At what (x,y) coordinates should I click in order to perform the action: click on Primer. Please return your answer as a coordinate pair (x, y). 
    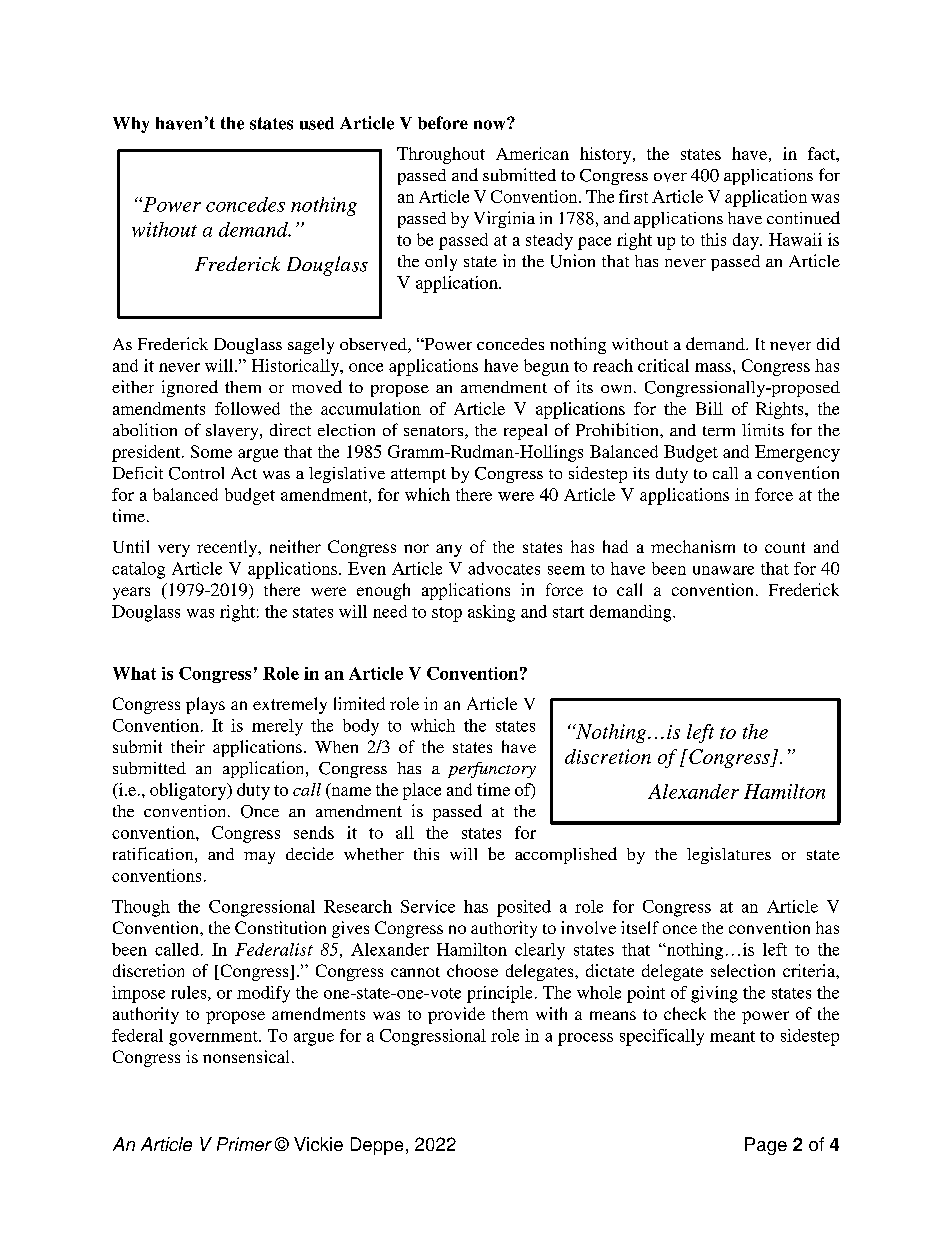
    Looking at the image, I should click on (244, 1144).
